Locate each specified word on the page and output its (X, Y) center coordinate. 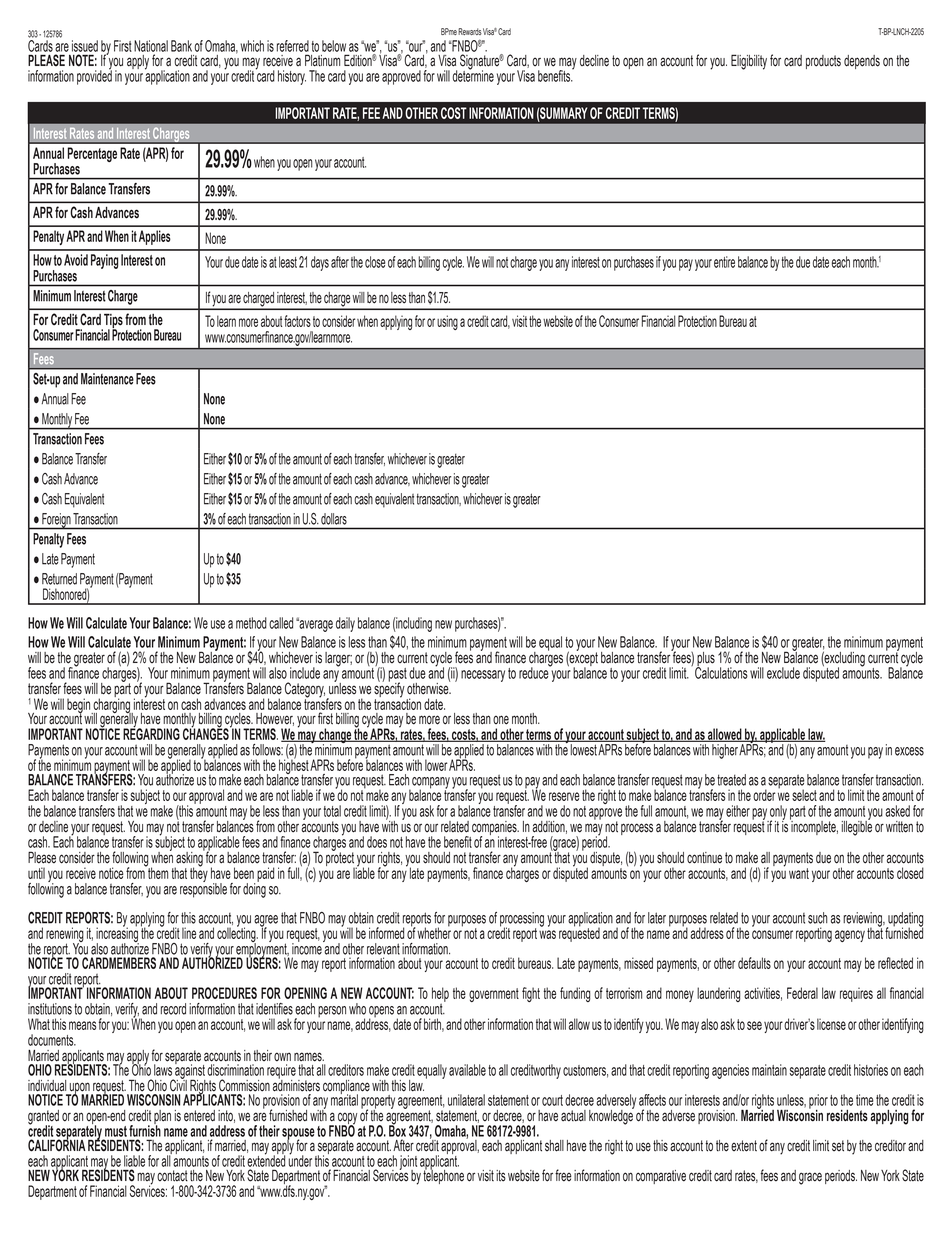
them (157, 872)
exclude (783, 673)
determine (473, 75)
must (116, 1131)
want (799, 873)
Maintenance (107, 379)
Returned (59, 579)
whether (434, 932)
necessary (483, 676)
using (447, 322)
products (823, 62)
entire (724, 262)
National (151, 46)
